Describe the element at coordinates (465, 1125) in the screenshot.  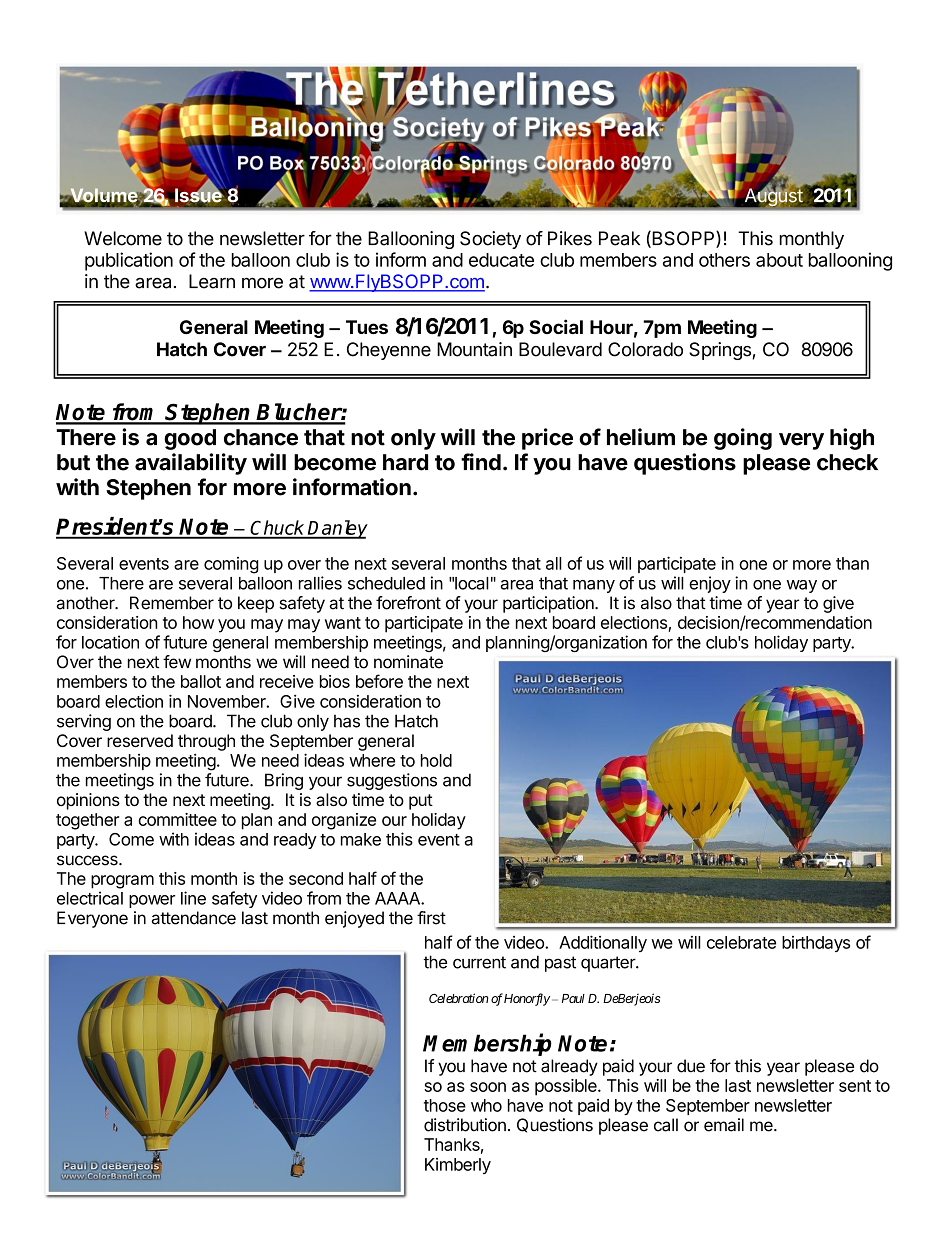
I see `distribution` at that location.
